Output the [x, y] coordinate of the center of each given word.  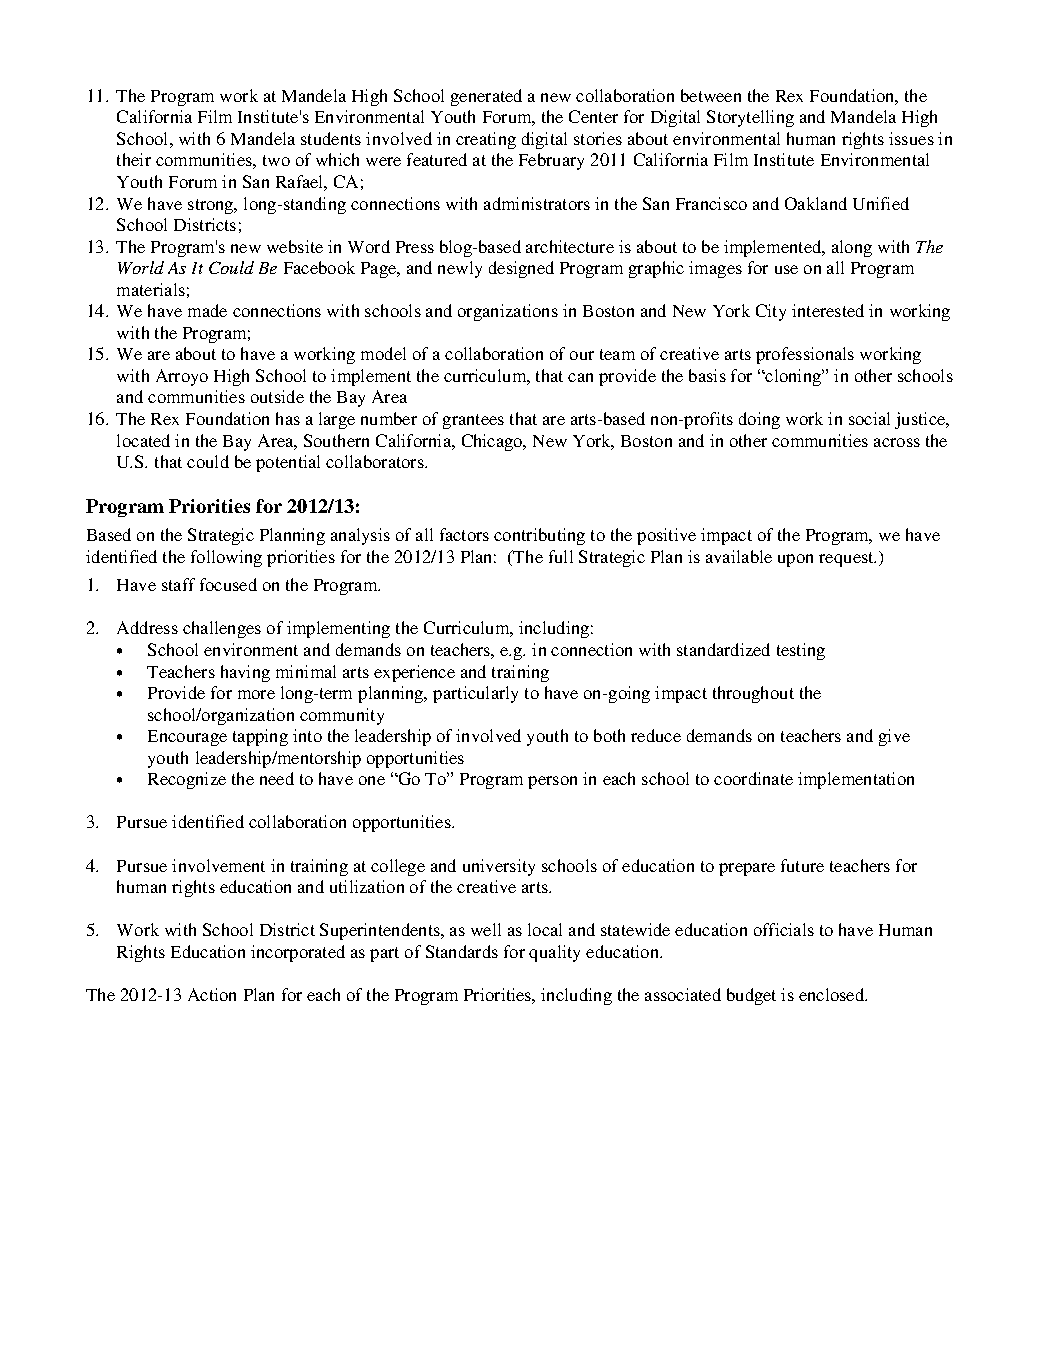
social [869, 418]
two [276, 160]
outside [277, 396]
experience [414, 673]
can [580, 377]
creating [486, 140]
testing [801, 651]
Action [212, 994]
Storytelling [750, 118]
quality [554, 953]
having [245, 673]
